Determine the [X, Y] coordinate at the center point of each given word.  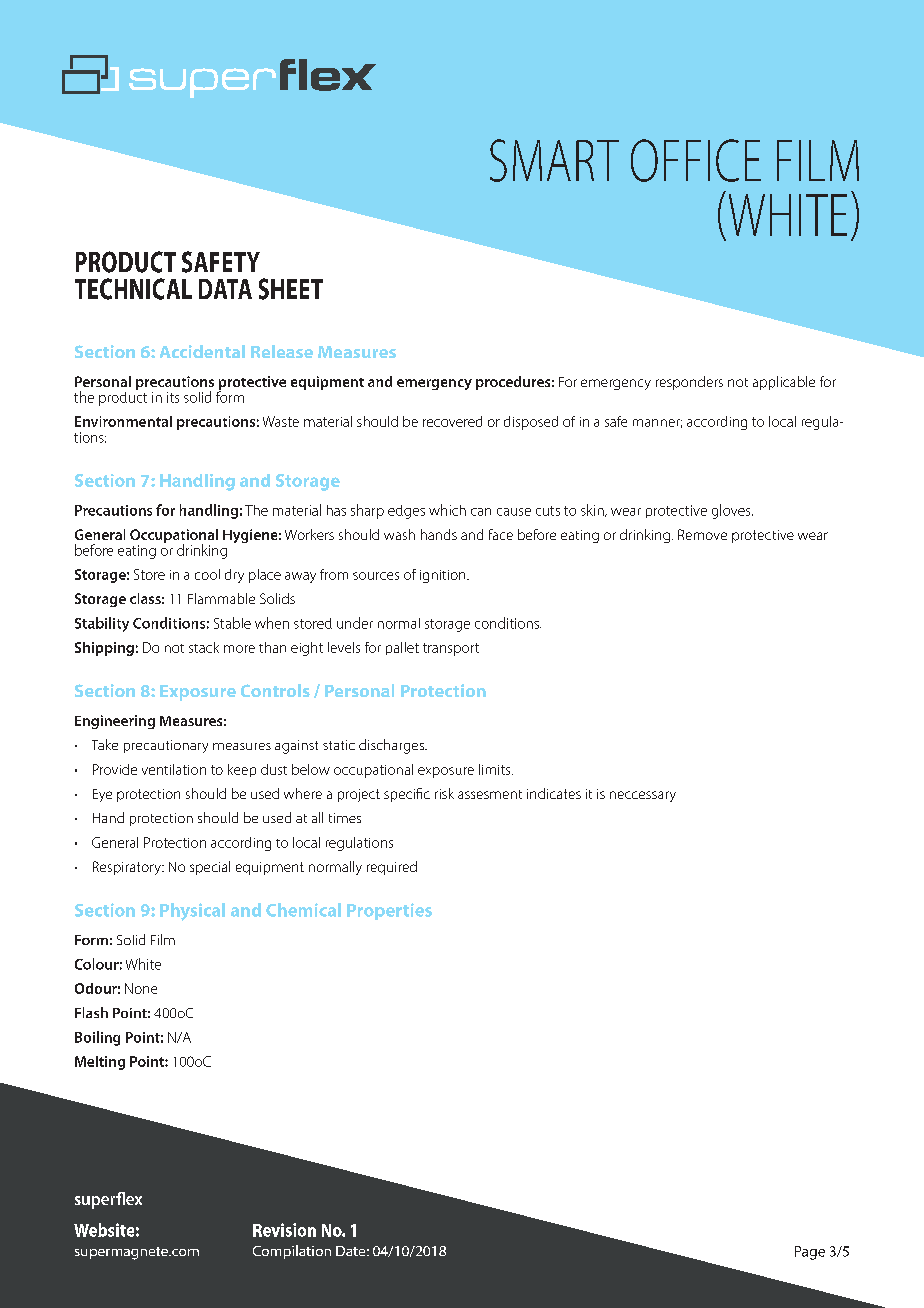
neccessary [643, 796]
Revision [284, 1230]
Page [810, 1253]
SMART [554, 160]
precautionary [166, 746]
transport [451, 649]
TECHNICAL [133, 289]
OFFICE [696, 160]
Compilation [292, 1252]
